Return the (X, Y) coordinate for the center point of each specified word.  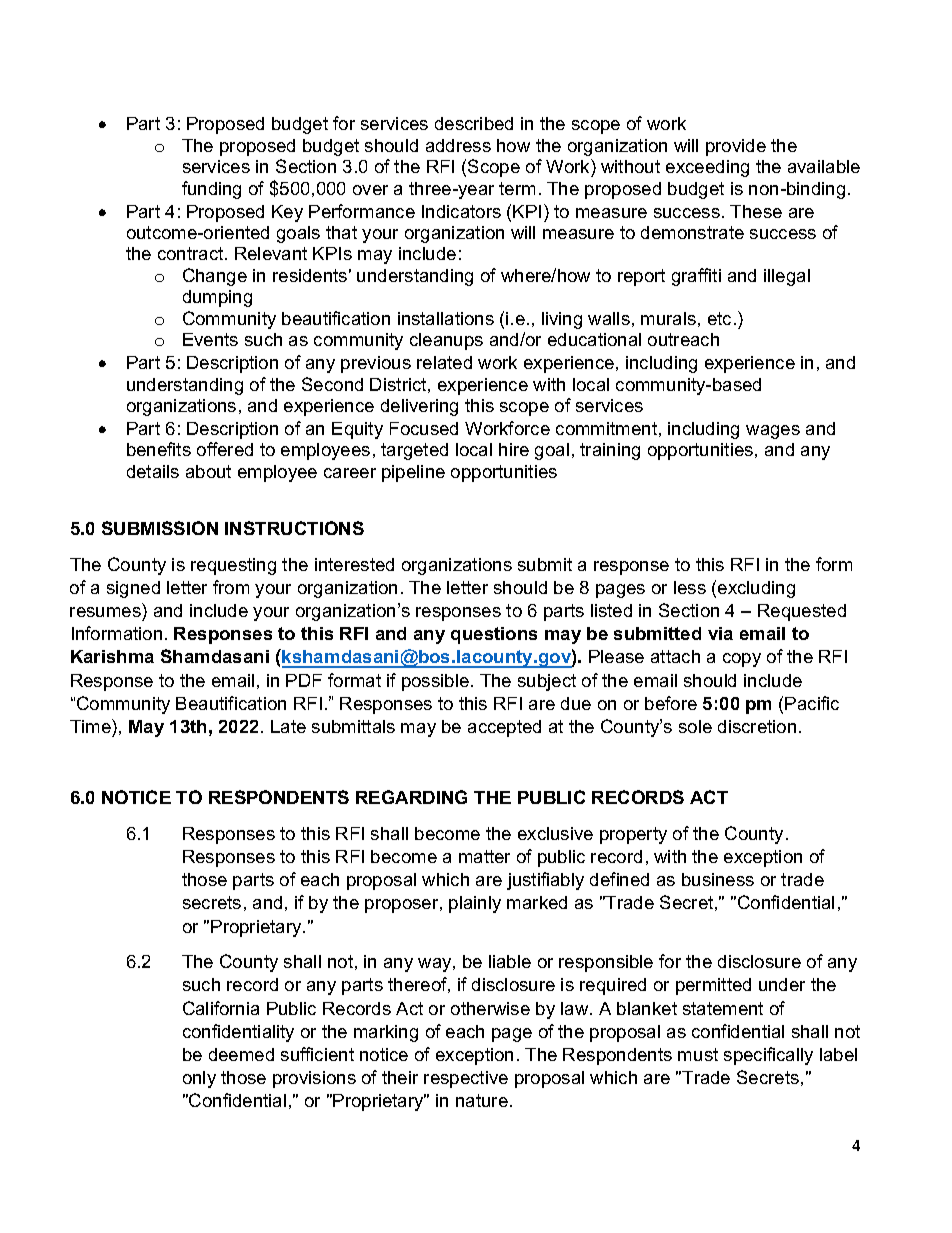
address (458, 145)
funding (211, 190)
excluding (756, 589)
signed (133, 589)
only (199, 1079)
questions (494, 635)
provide (736, 147)
